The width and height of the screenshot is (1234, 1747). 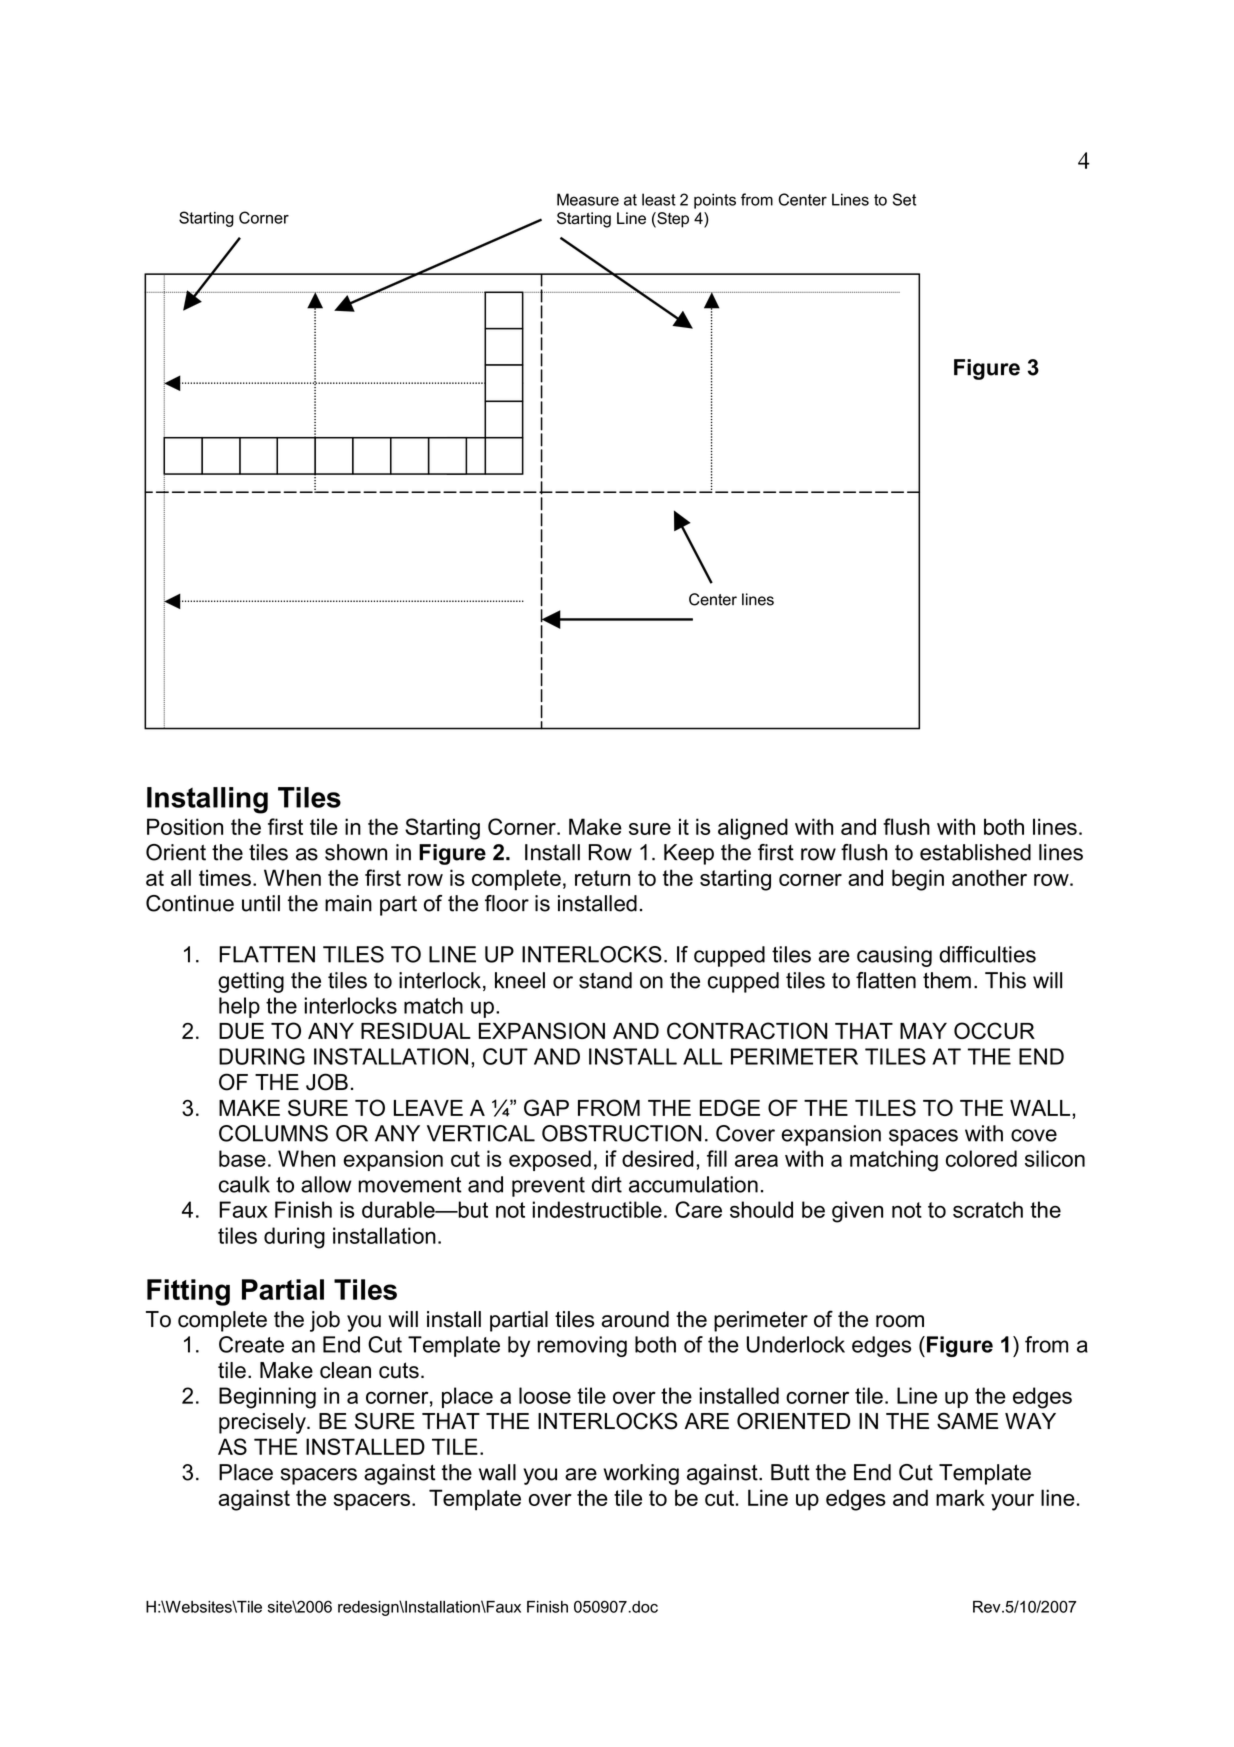 What do you see at coordinates (602, 878) in the screenshot?
I see `return` at bounding box center [602, 878].
